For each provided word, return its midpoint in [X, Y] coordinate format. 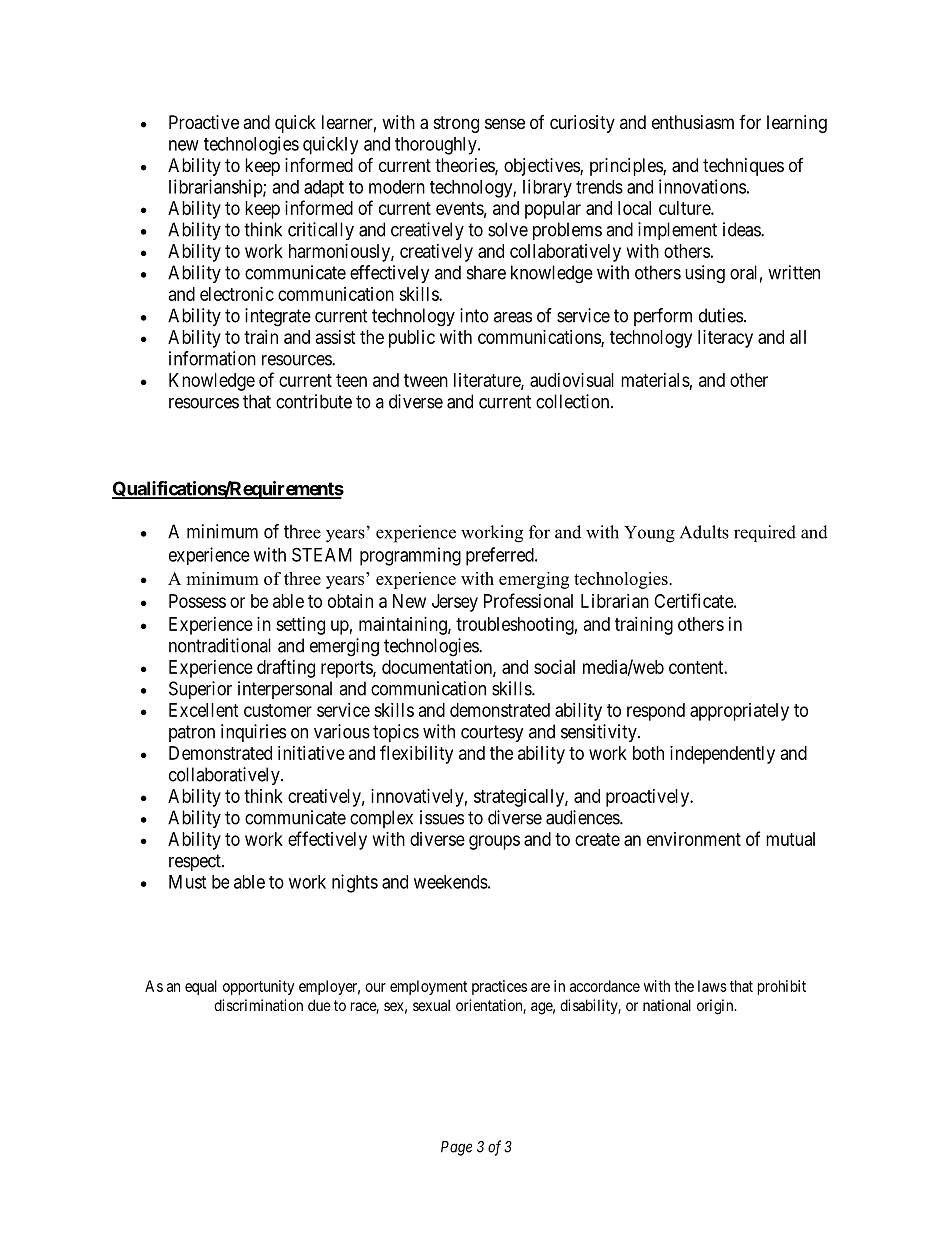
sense [505, 123]
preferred [501, 556]
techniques [743, 167]
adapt [324, 189]
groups [494, 842]
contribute [314, 401]
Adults [704, 532]
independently [722, 755]
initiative [311, 753]
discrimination [258, 1005]
